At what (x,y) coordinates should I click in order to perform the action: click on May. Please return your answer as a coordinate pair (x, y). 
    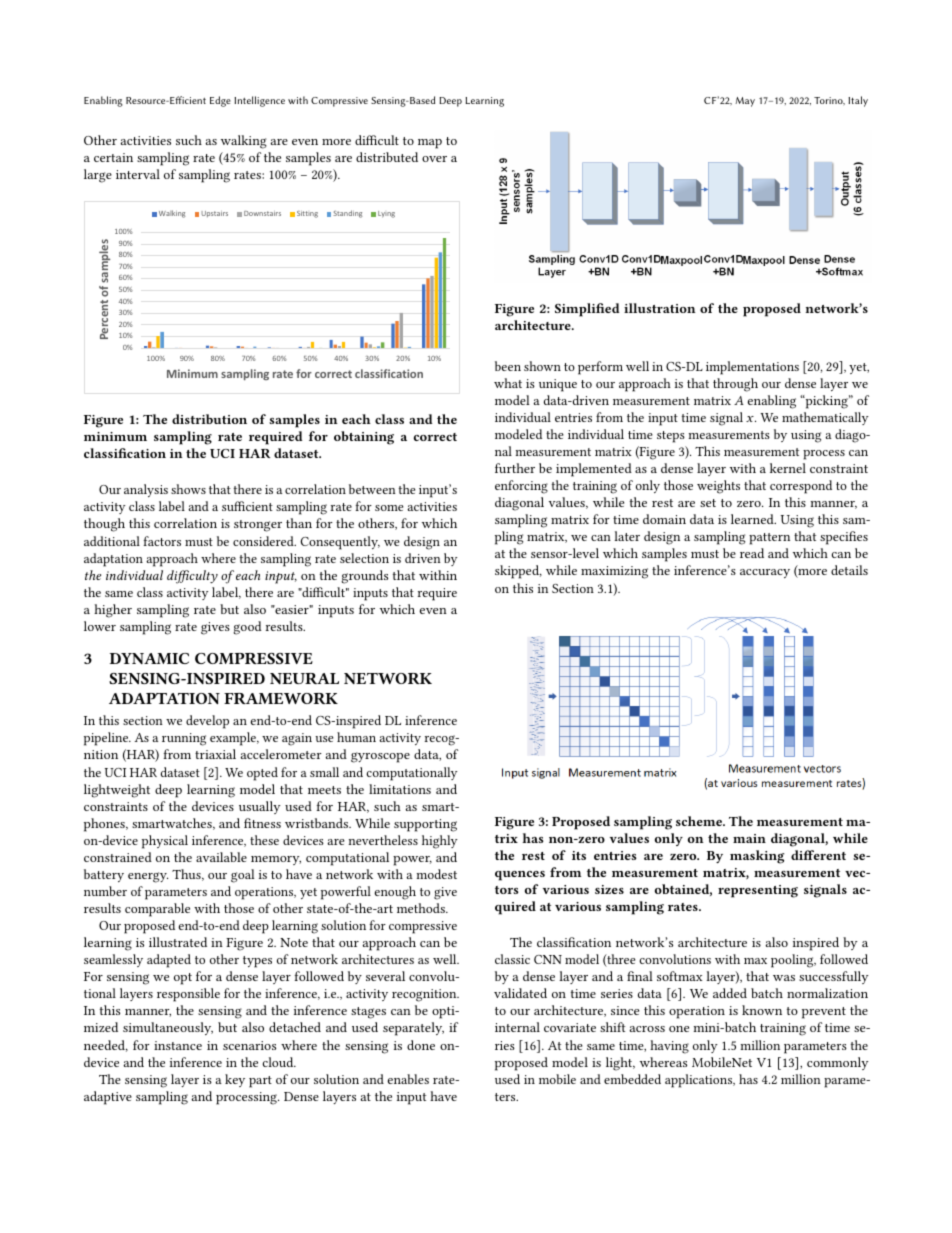
    Looking at the image, I should click on (745, 102).
